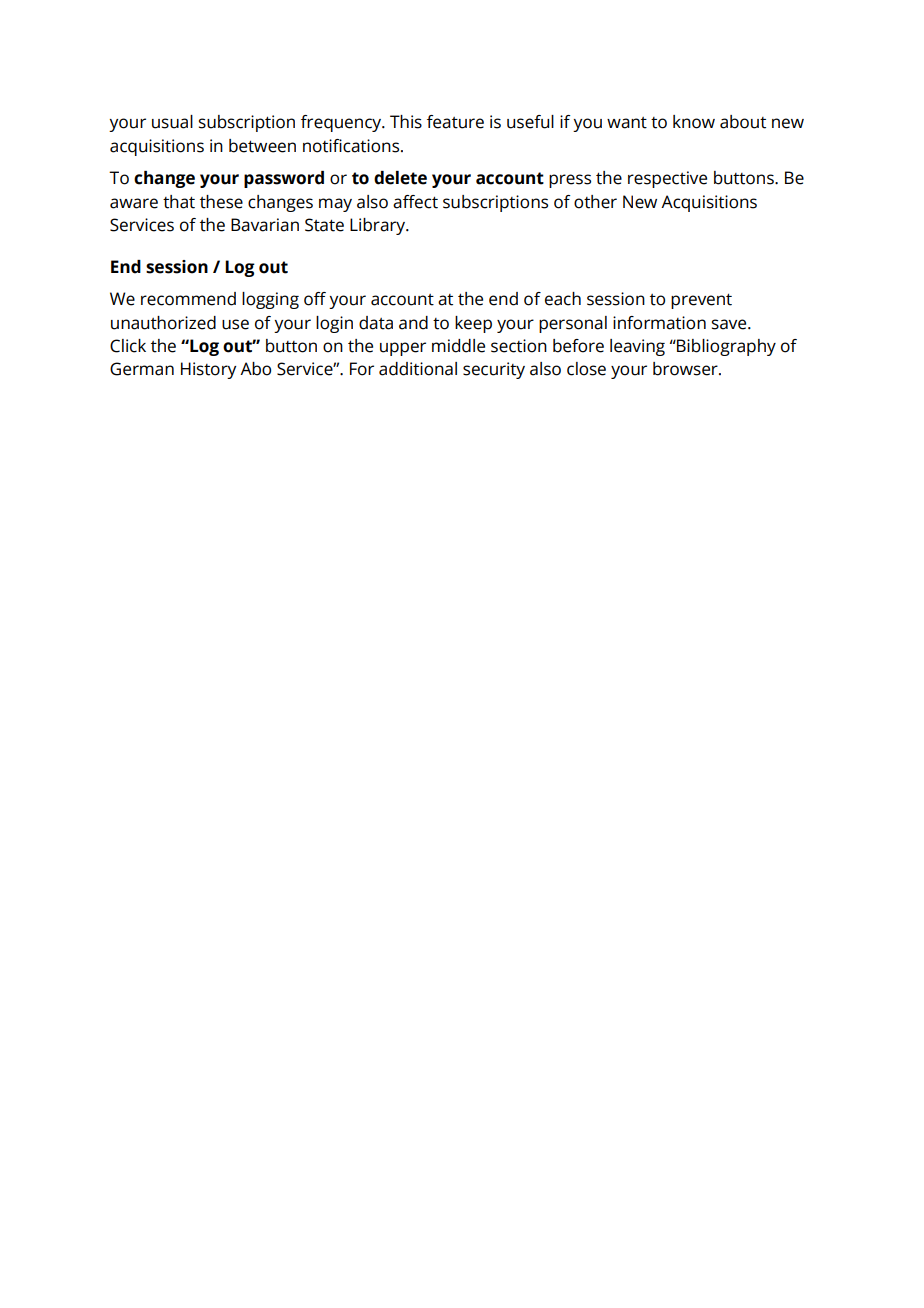 The height and width of the image is (1308, 924). Describe the element at coordinates (208, 370) in the image. I see `History` at that location.
